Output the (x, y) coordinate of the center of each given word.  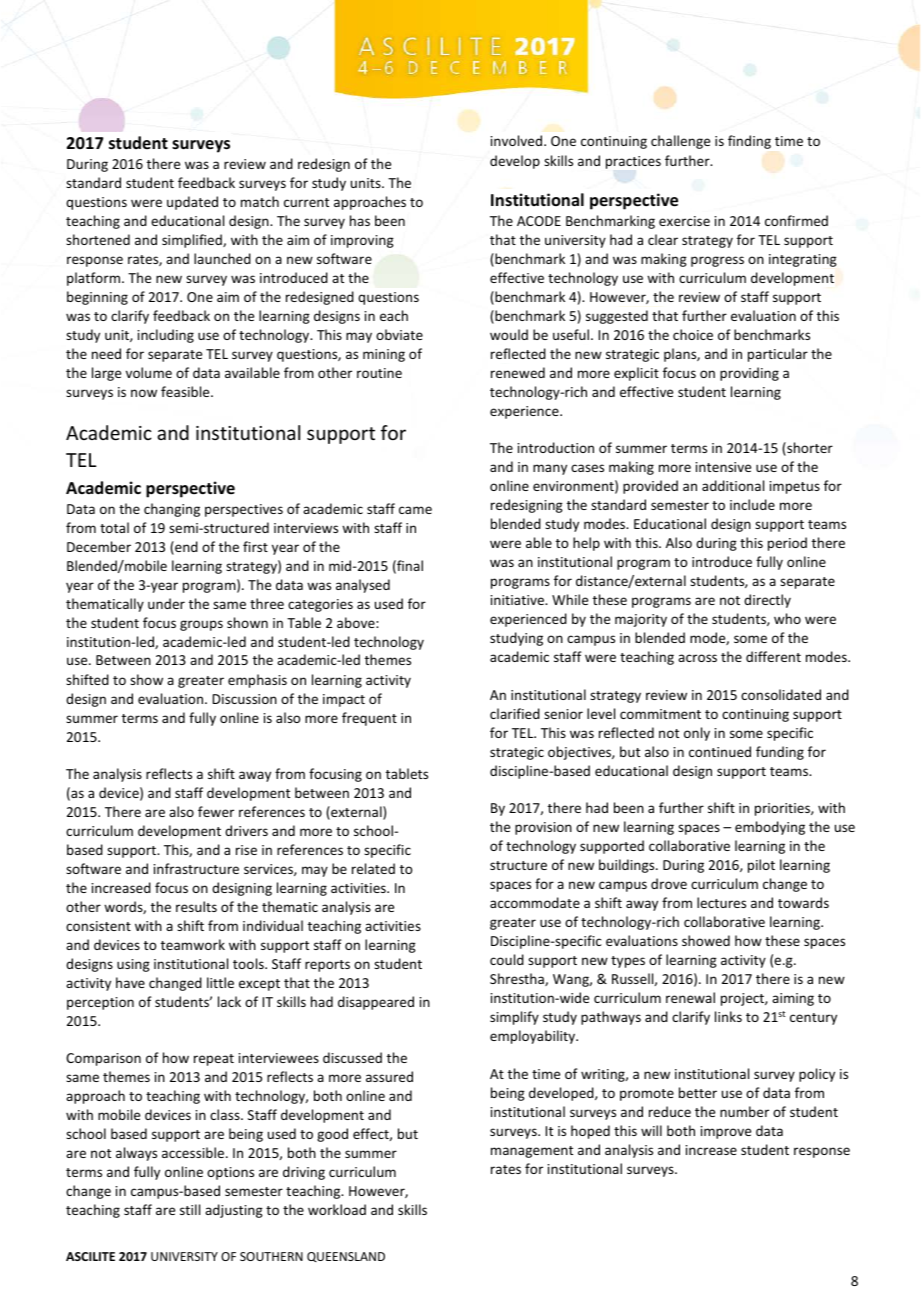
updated (192, 203)
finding (749, 142)
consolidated (781, 694)
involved (516, 140)
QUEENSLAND (346, 1257)
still (190, 1209)
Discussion (245, 699)
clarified (515, 713)
